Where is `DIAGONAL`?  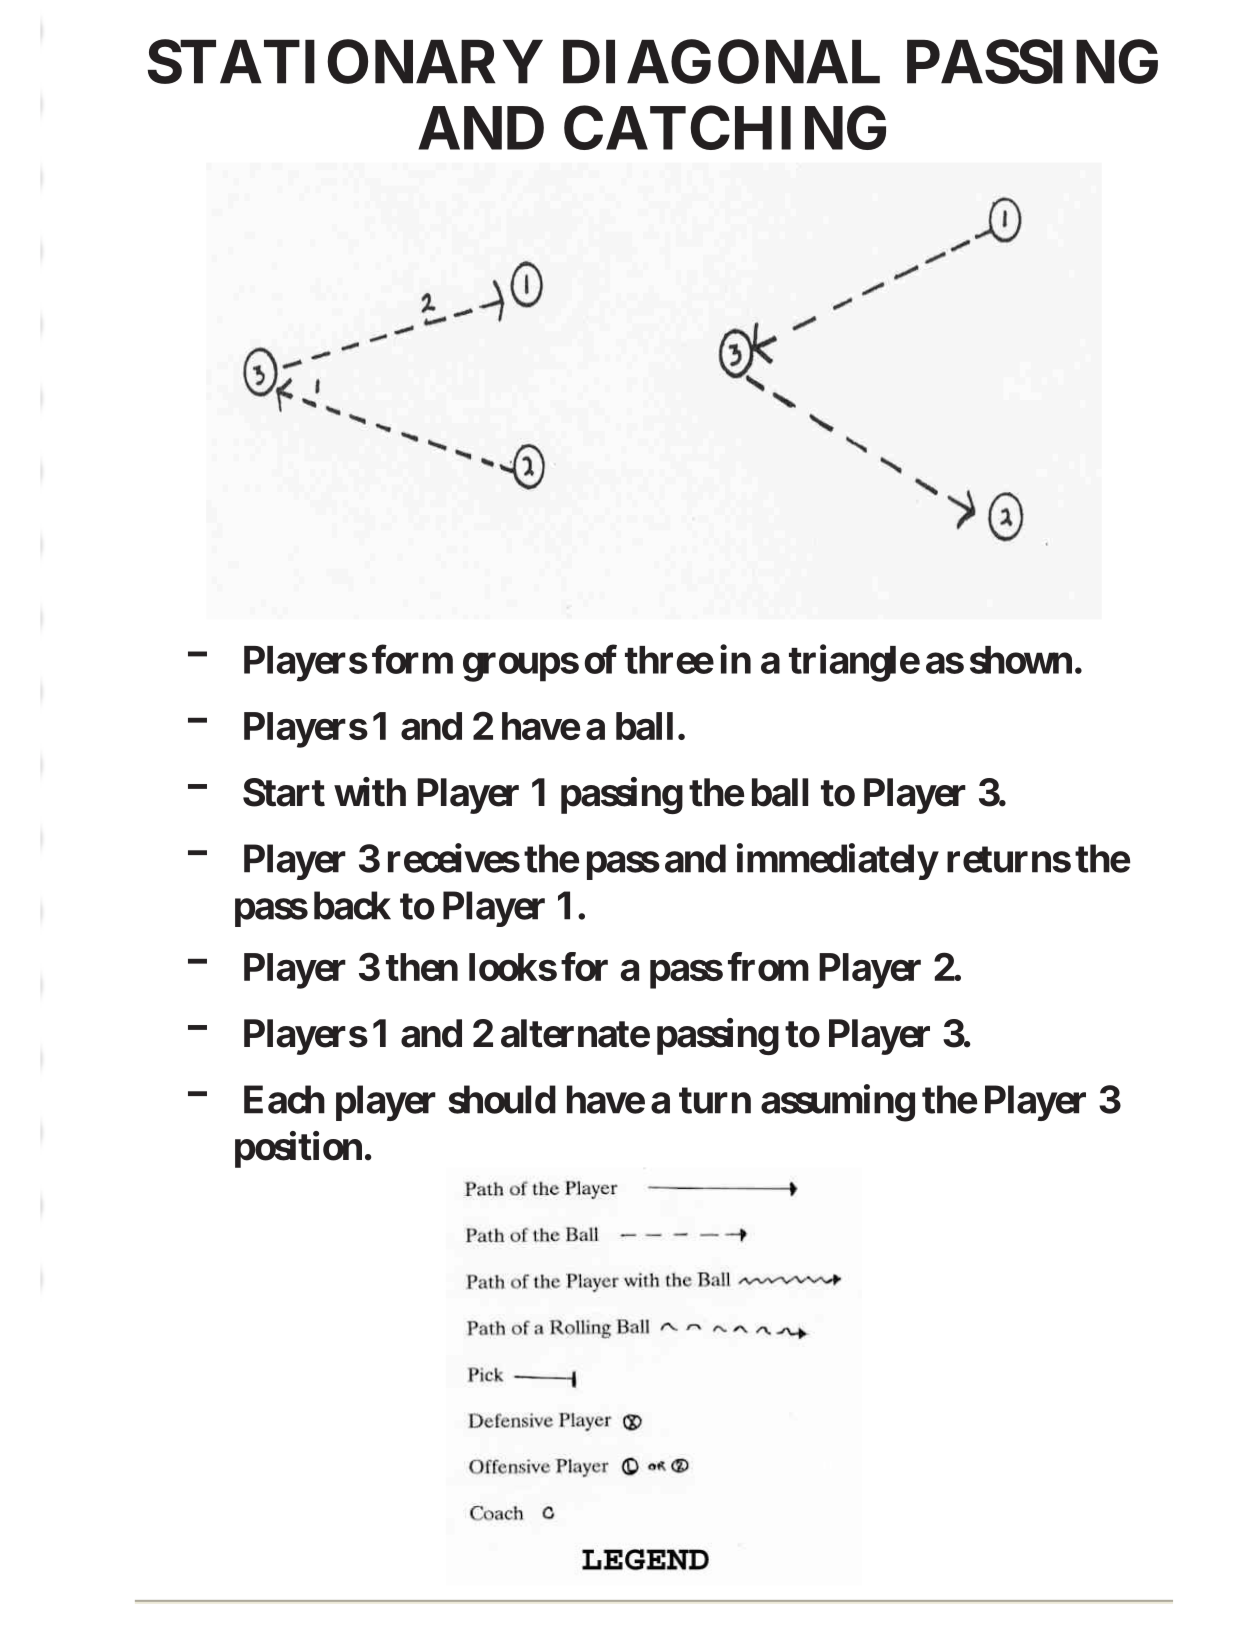
DIAGONAL is located at coordinates (721, 62).
